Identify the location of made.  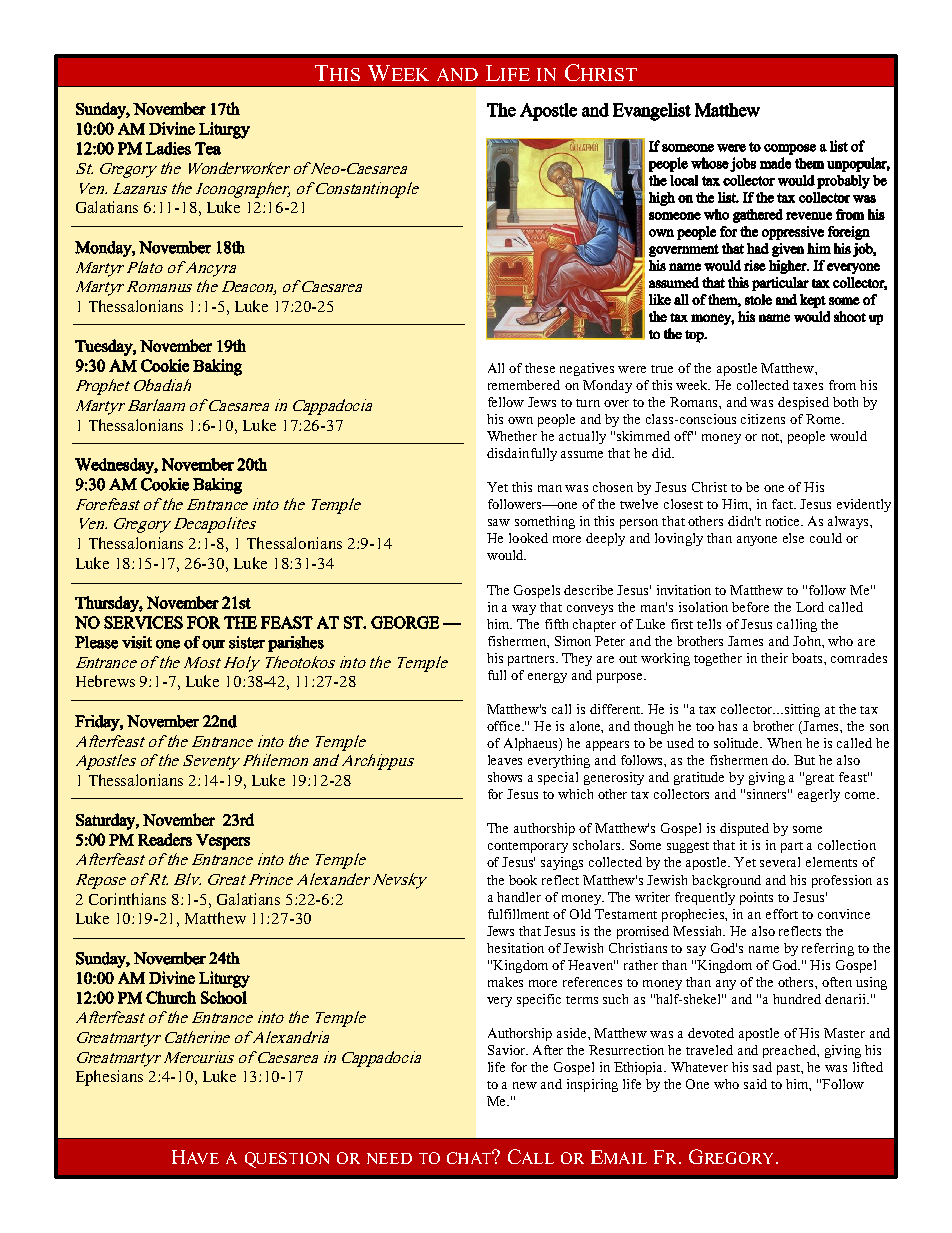
(775, 163).
